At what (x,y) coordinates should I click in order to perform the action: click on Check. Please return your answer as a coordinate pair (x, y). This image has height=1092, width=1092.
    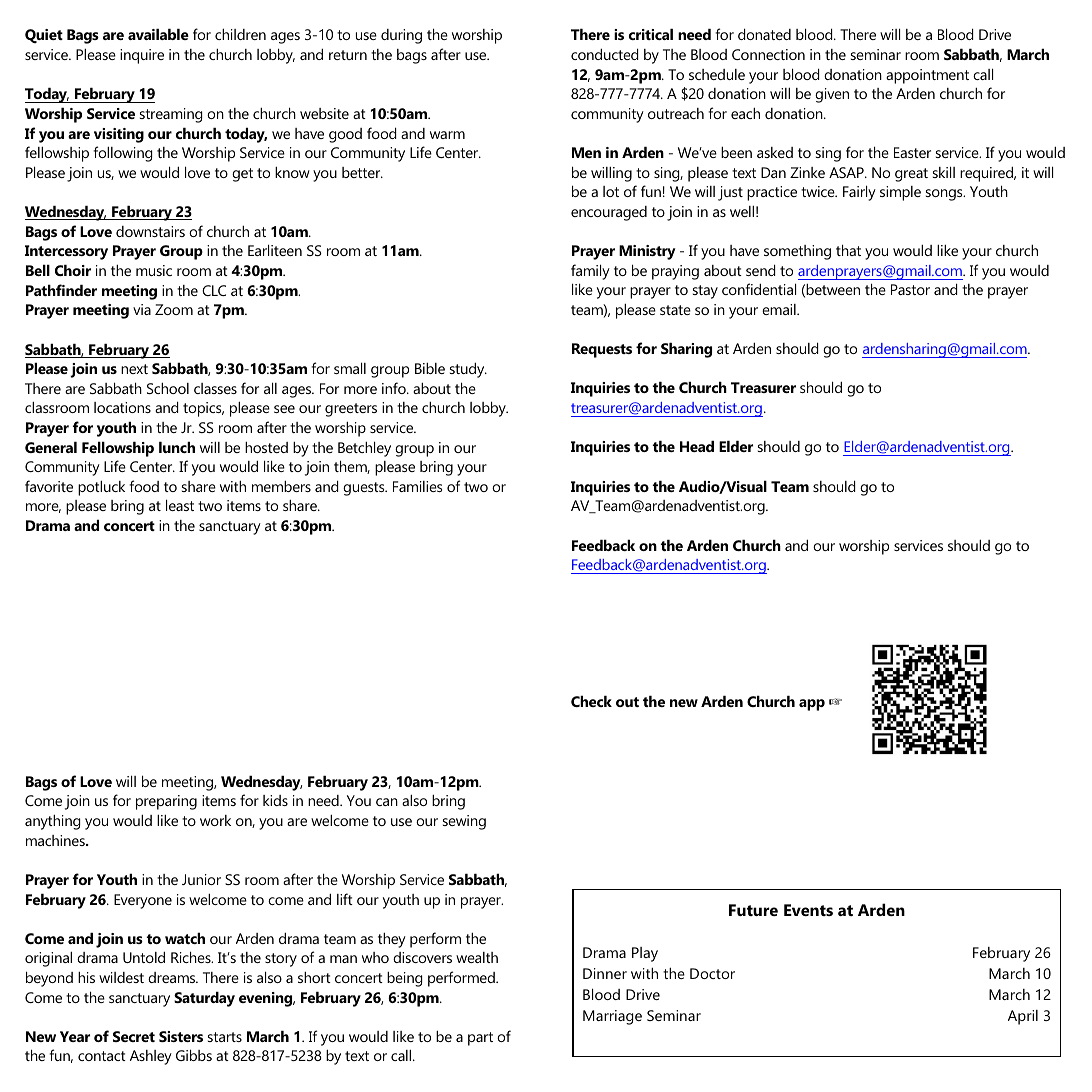
    Looking at the image, I should click on (591, 701).
